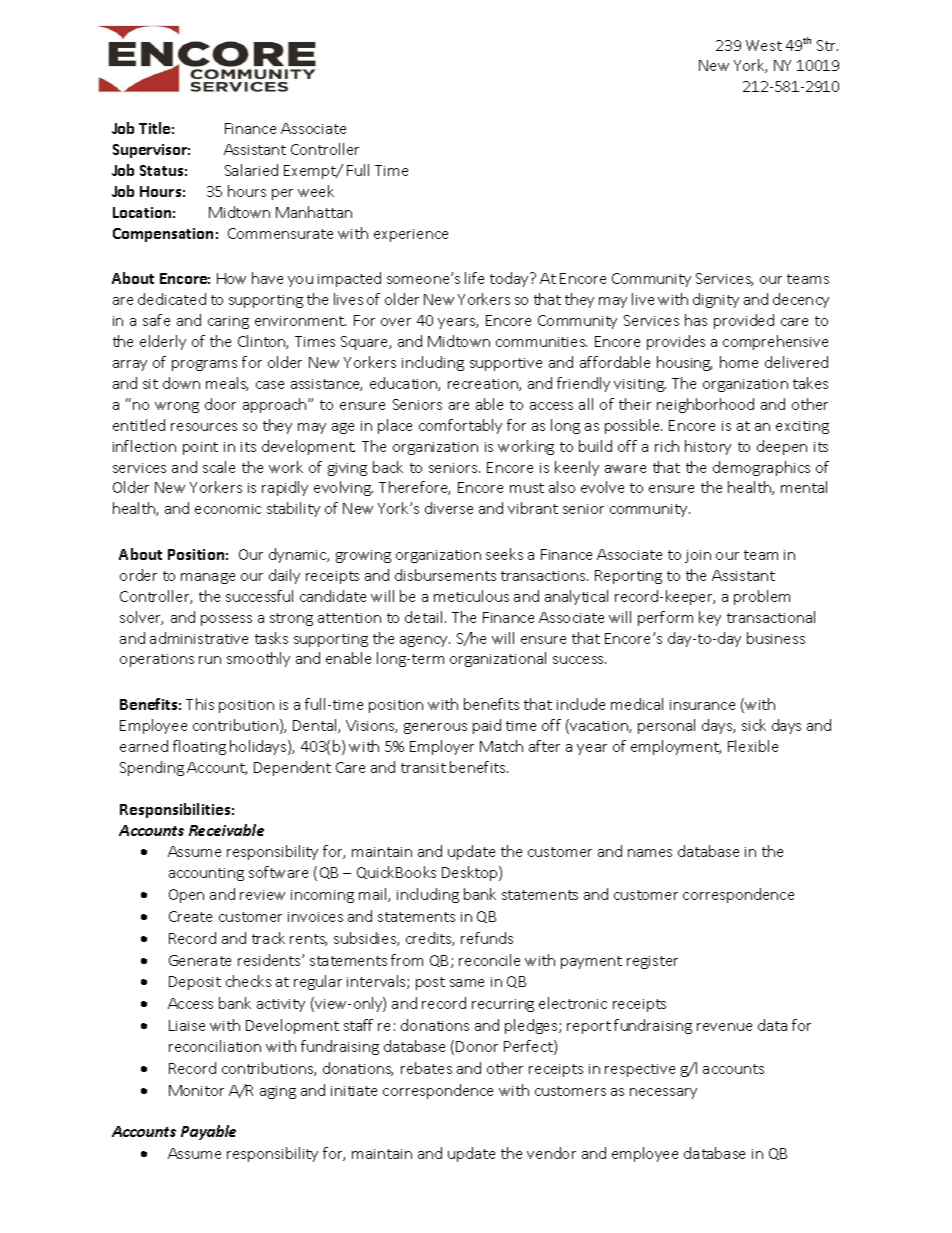  What do you see at coordinates (311, 172) in the screenshot?
I see `Exempt` at bounding box center [311, 172].
